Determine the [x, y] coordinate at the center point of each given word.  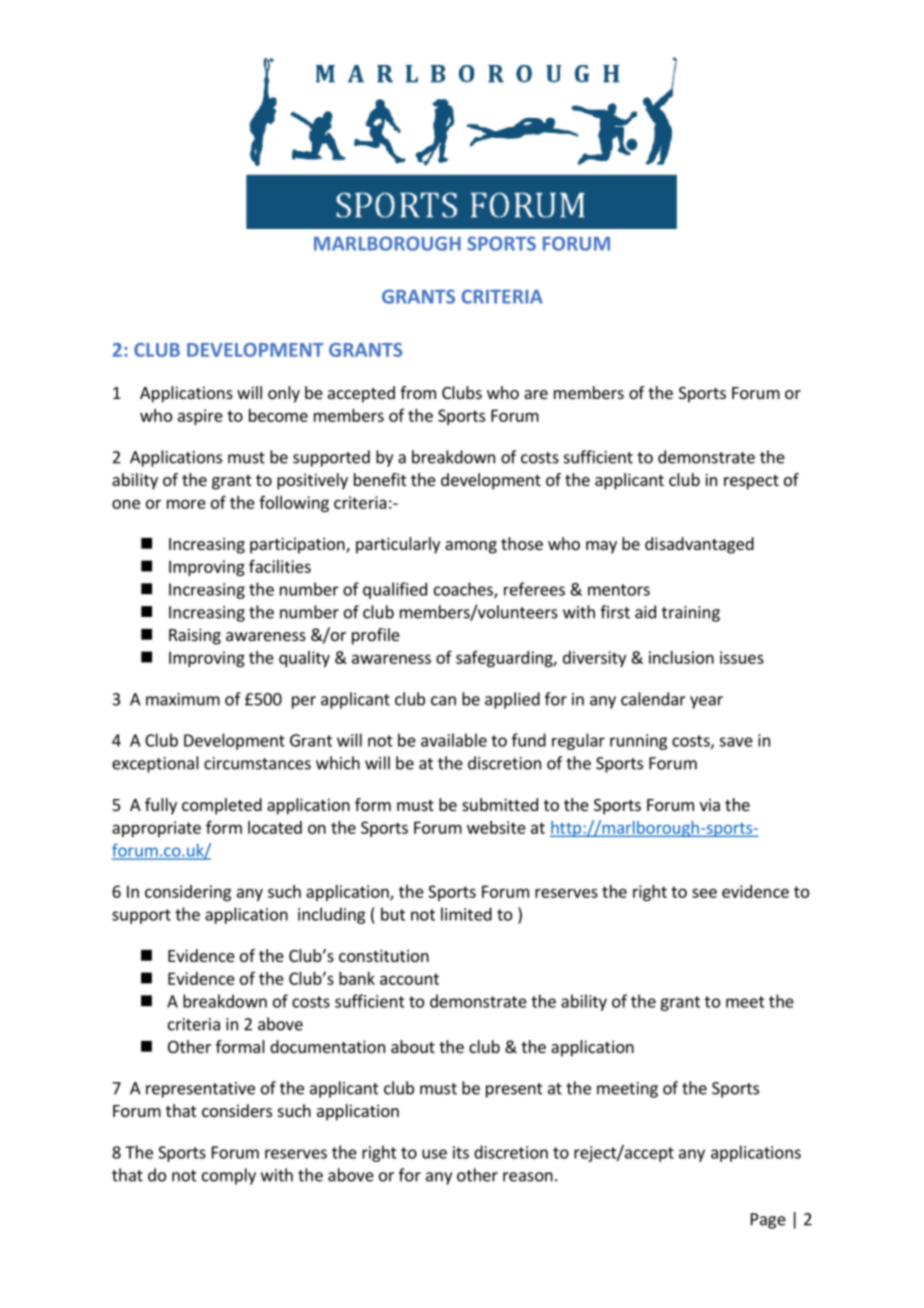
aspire [200, 417]
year [706, 702]
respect [751, 482]
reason [528, 1177]
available [454, 740]
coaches [464, 590]
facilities [280, 566]
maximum [183, 699]
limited [466, 914]
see [704, 893]
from [418, 392]
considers [237, 1110]
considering [188, 893]
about [413, 1046]
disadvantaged [699, 545]
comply [229, 1176]
